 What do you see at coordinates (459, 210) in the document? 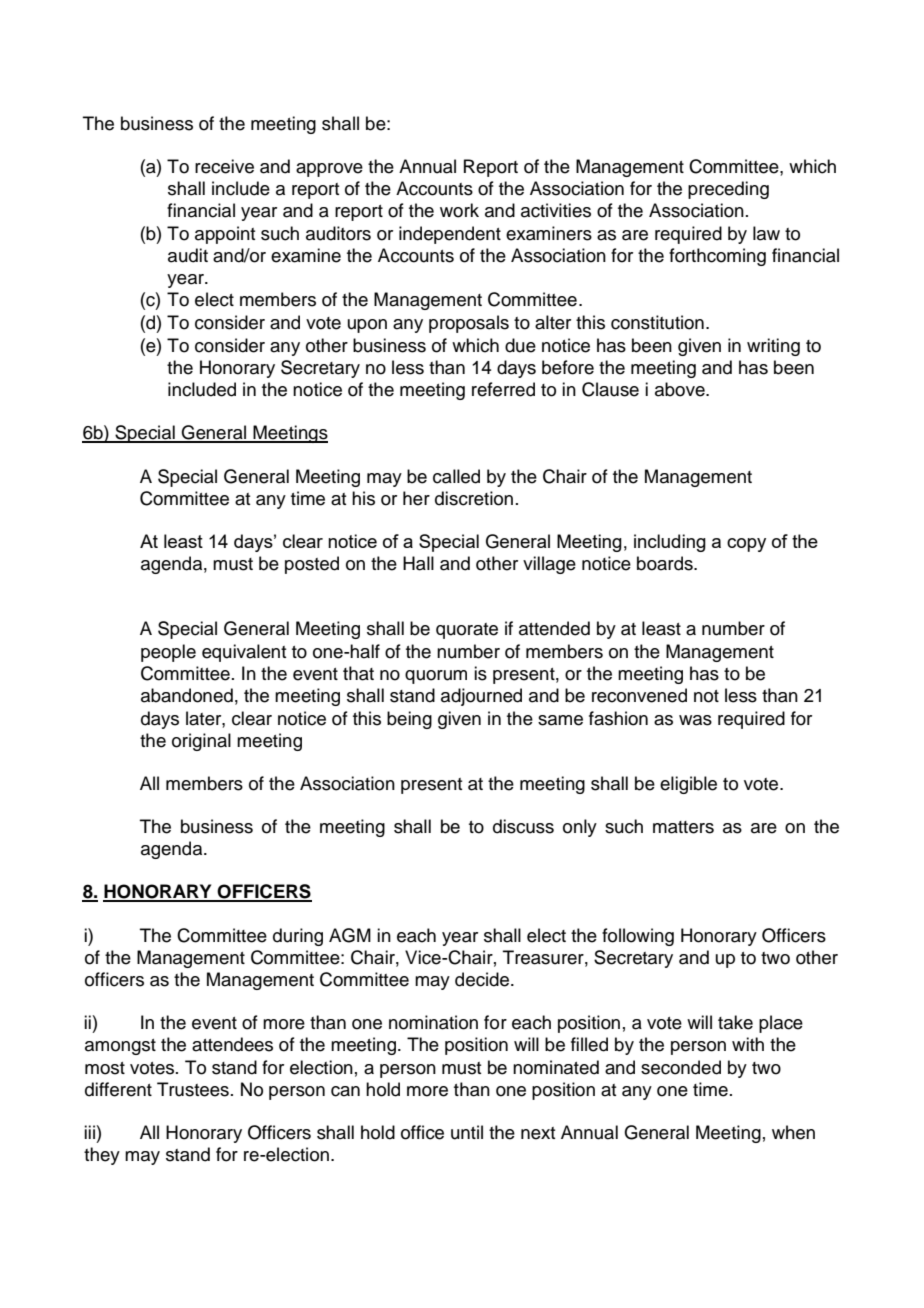
I see `work` at bounding box center [459, 210].
